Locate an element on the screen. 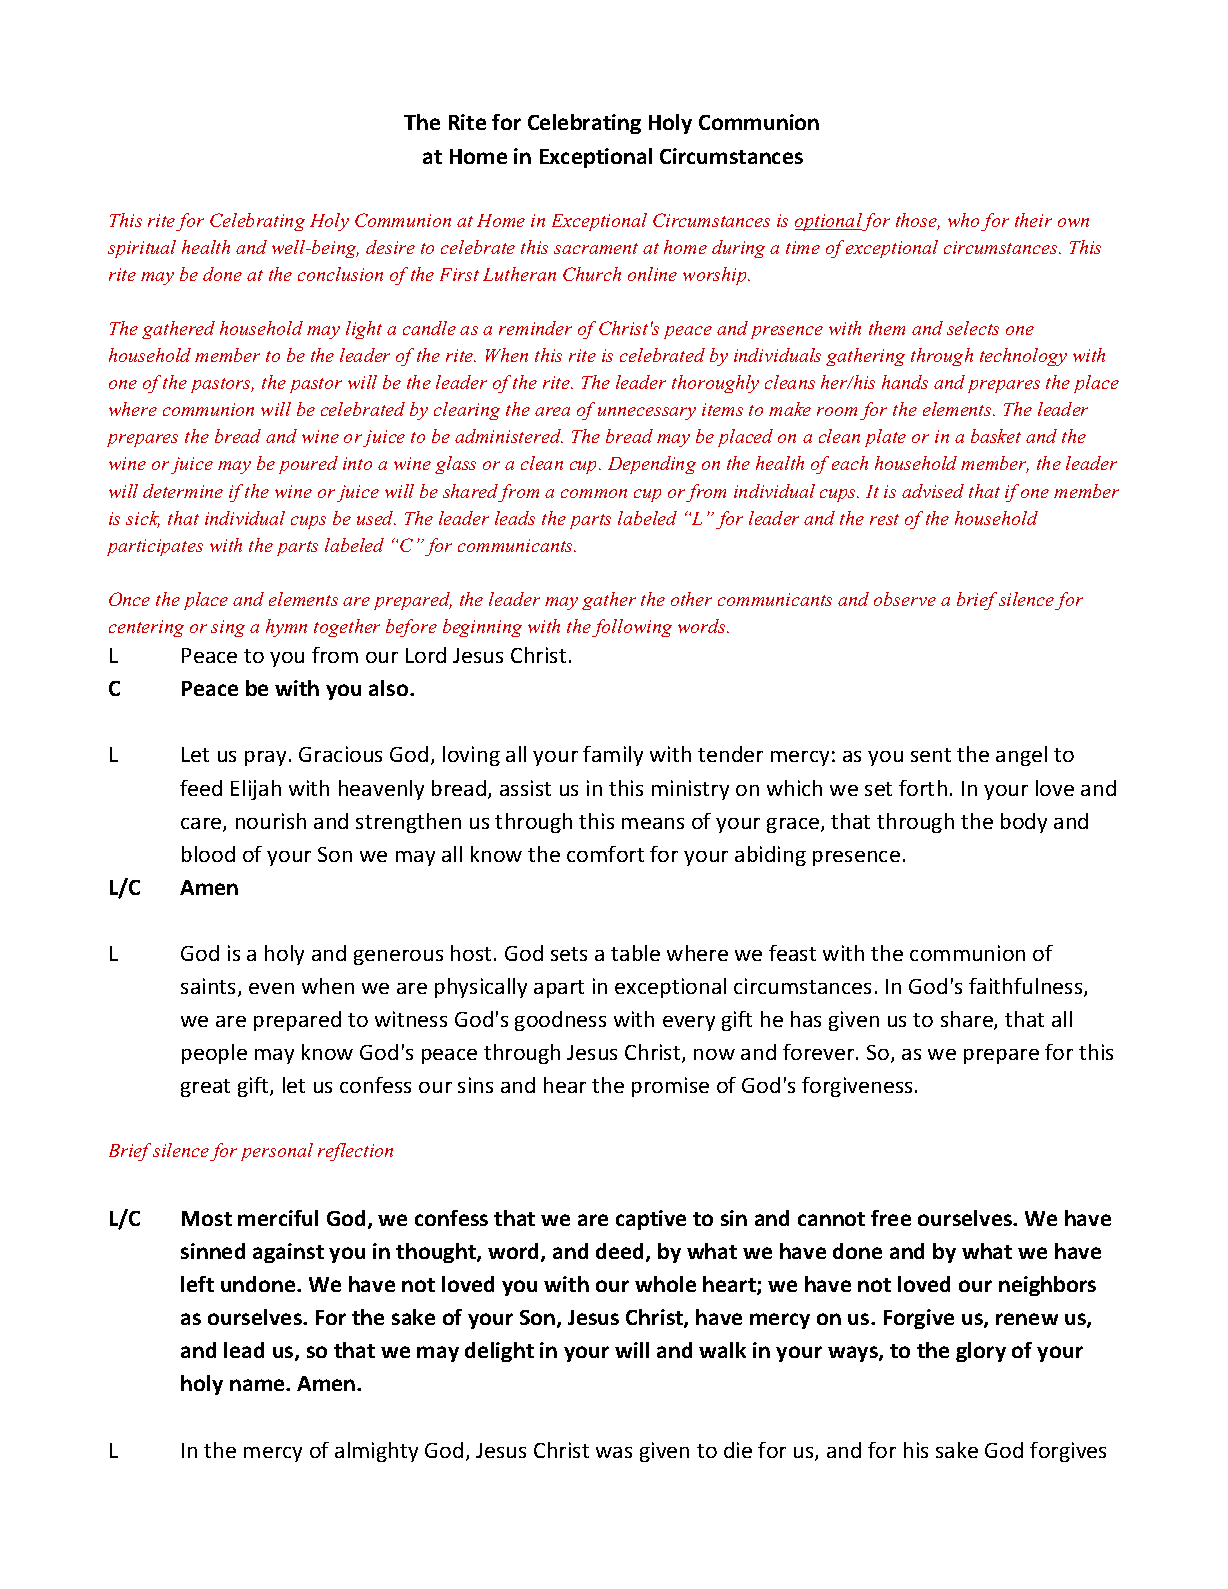  conclusion is located at coordinates (340, 274).
